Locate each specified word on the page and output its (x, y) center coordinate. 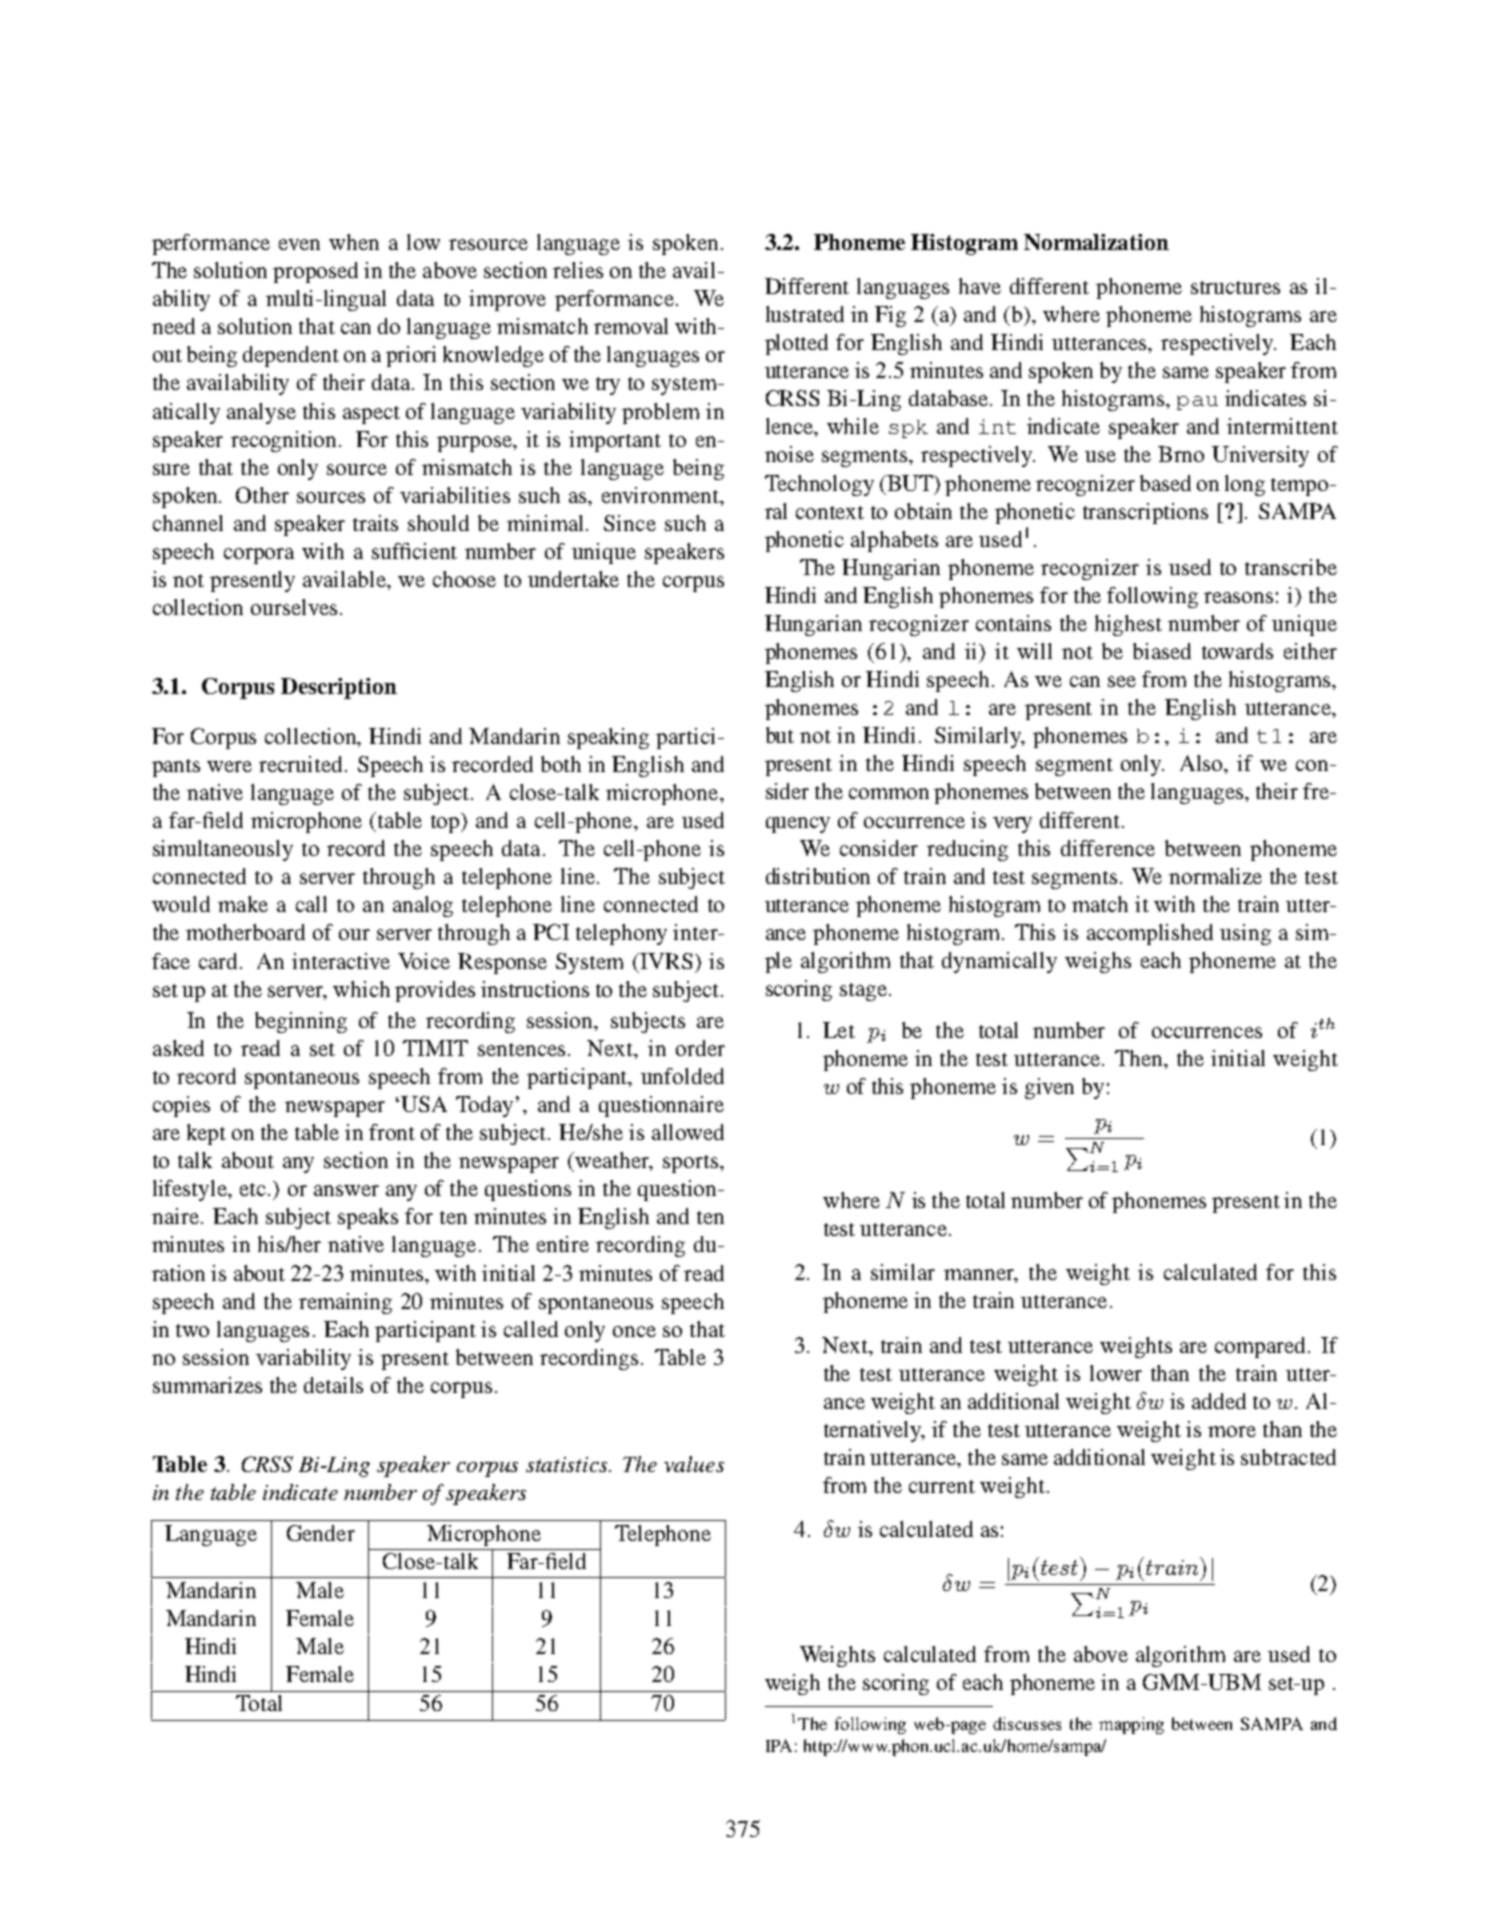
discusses (1027, 1723)
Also (1203, 764)
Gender (321, 1533)
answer (346, 1190)
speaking (608, 738)
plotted (796, 344)
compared (1262, 1347)
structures (1235, 287)
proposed (315, 272)
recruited (300, 764)
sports (690, 1164)
